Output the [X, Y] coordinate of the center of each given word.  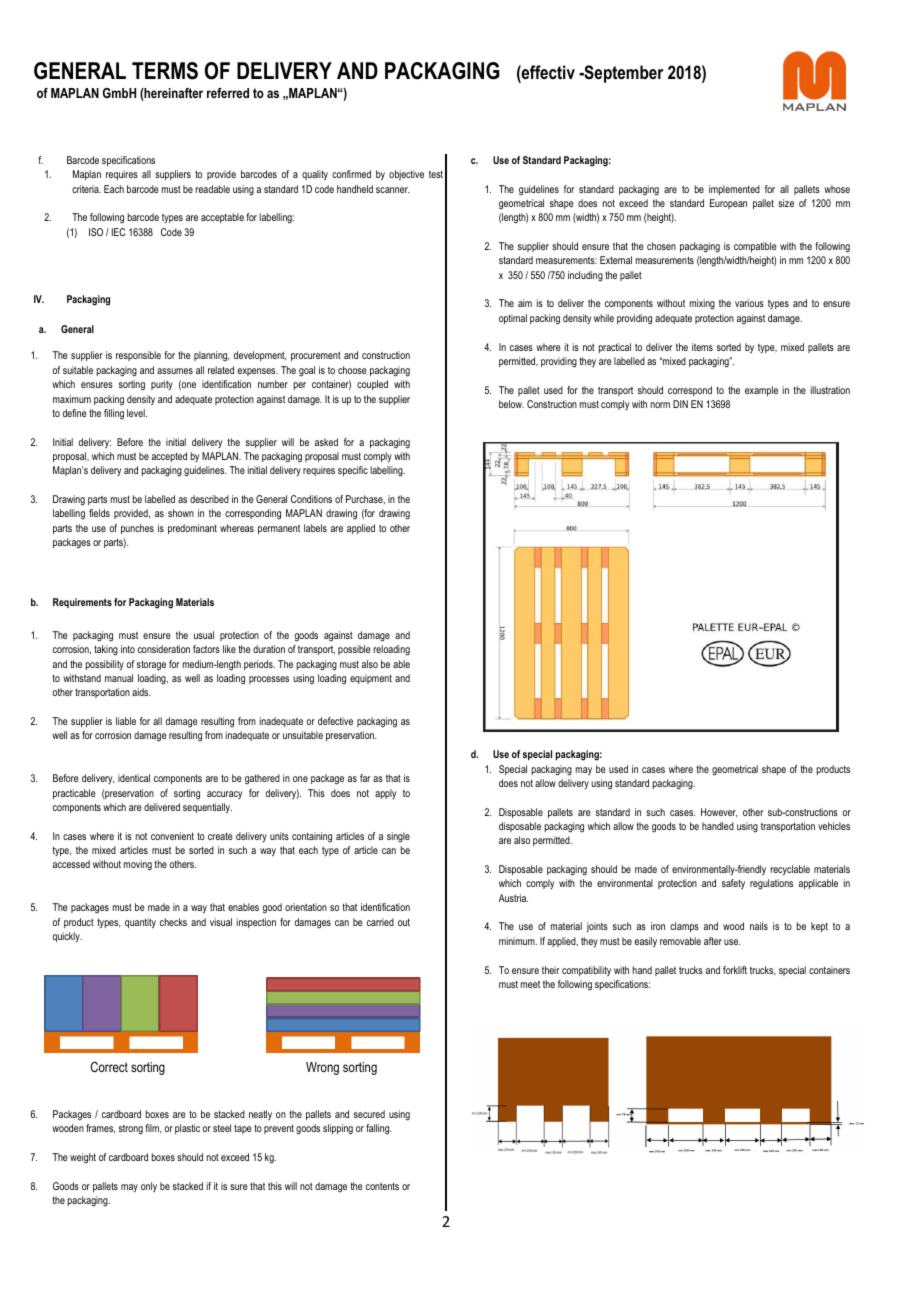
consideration [164, 649]
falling [379, 1129]
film [153, 1129]
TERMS [165, 71]
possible [354, 650]
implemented [734, 190]
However [719, 813]
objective [406, 175]
